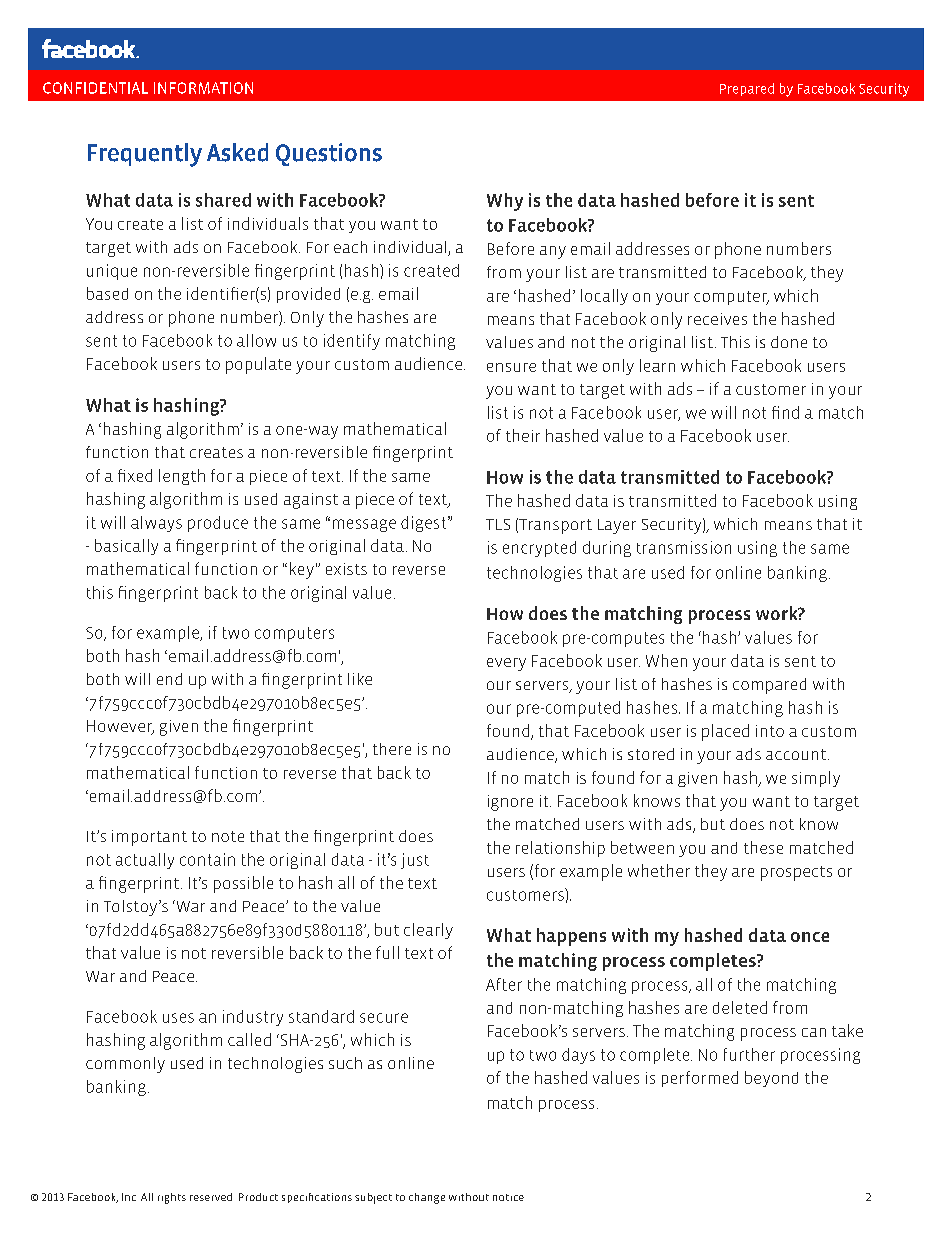 The width and height of the screenshot is (952, 1233). What do you see at coordinates (203, 88) in the screenshot?
I see `INFORMATION` at bounding box center [203, 88].
